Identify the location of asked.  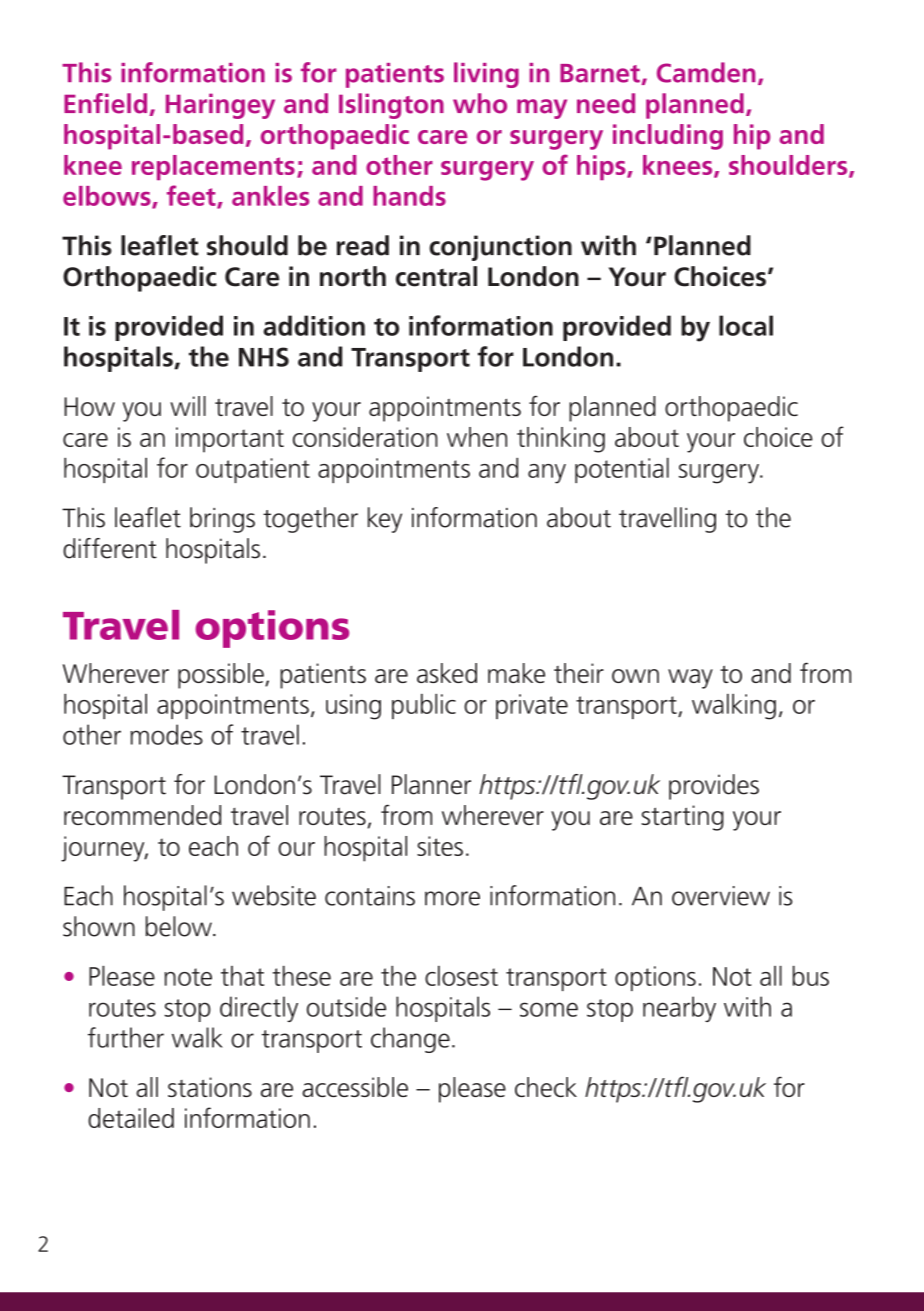
(447, 673).
